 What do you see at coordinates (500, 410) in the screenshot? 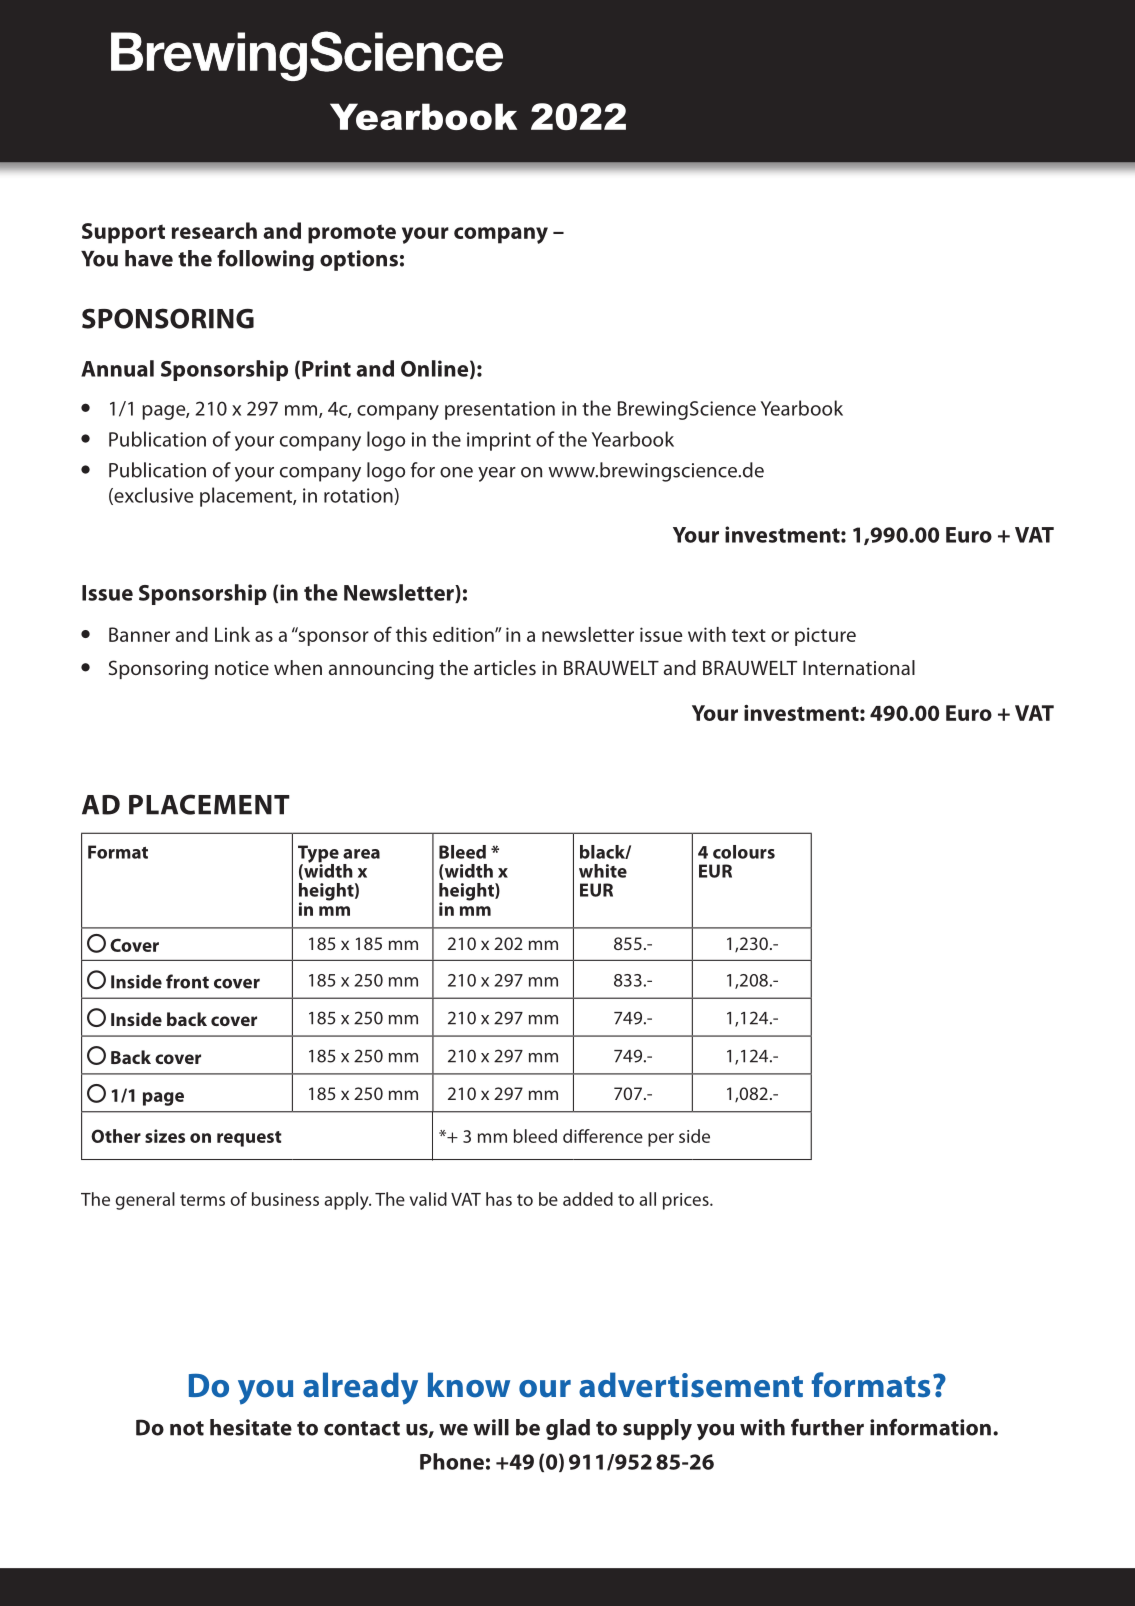
I see `presentation` at bounding box center [500, 410].
